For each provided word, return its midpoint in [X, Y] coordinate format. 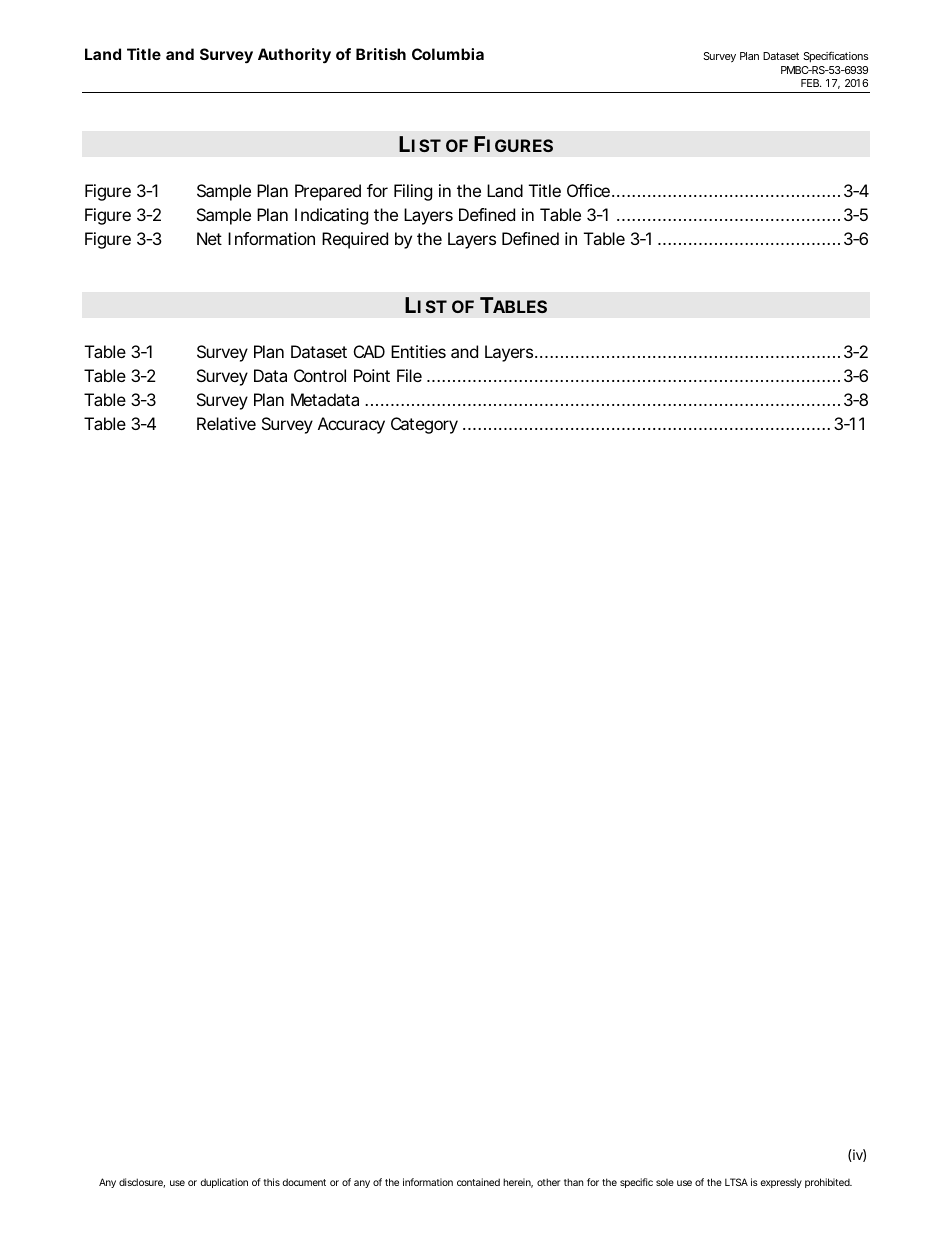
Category [424, 425]
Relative [226, 423]
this [271, 1182]
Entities [418, 351]
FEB [811, 83]
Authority [294, 56]
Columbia [448, 54]
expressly [781, 1183]
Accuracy [351, 425]
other [548, 1182]
